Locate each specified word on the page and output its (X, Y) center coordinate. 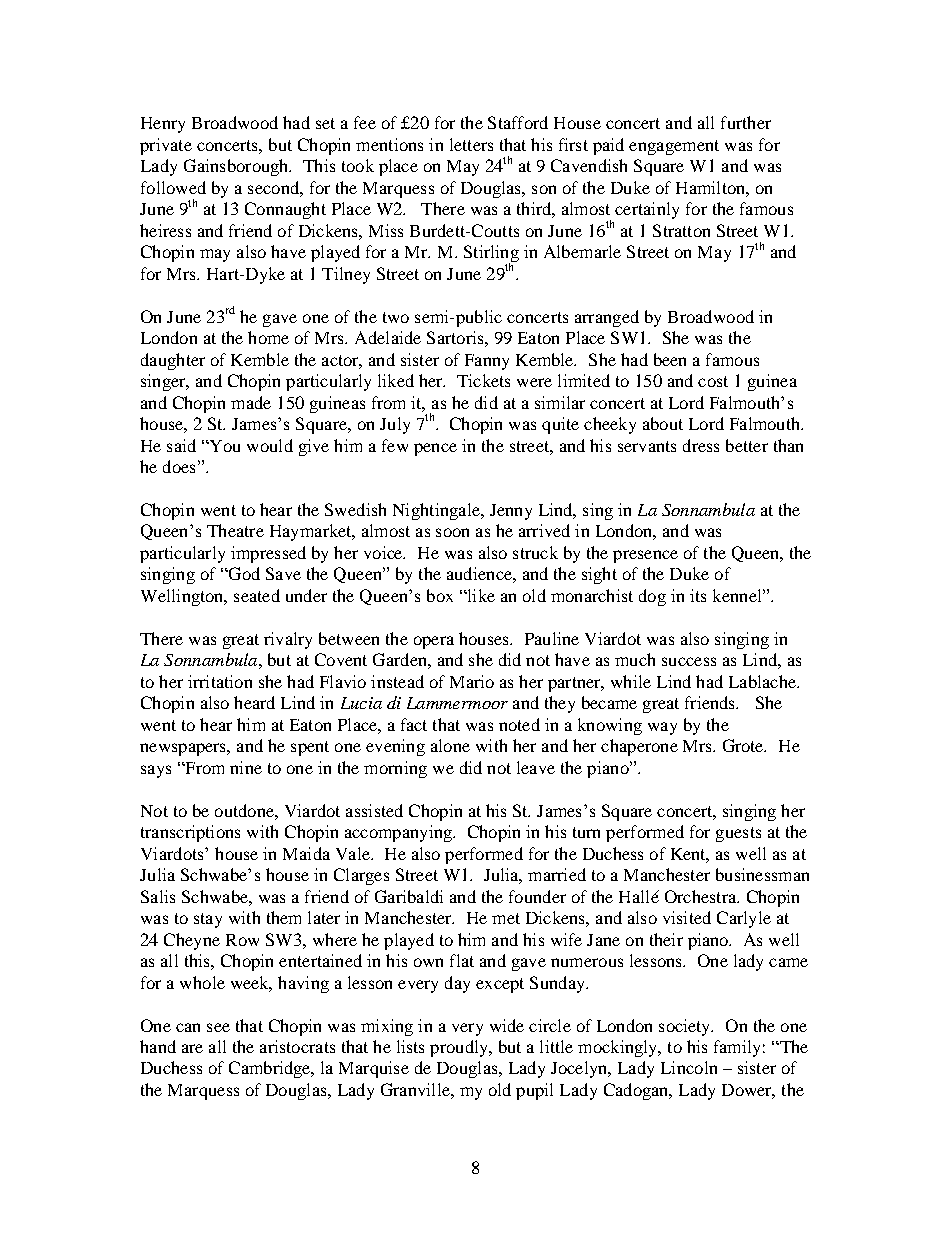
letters (471, 144)
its (698, 595)
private (166, 146)
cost (713, 381)
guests (738, 834)
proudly (460, 1048)
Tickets (483, 380)
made (251, 402)
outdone (245, 810)
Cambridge (271, 1069)
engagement (674, 147)
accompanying (399, 833)
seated (257, 595)
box (440, 595)
